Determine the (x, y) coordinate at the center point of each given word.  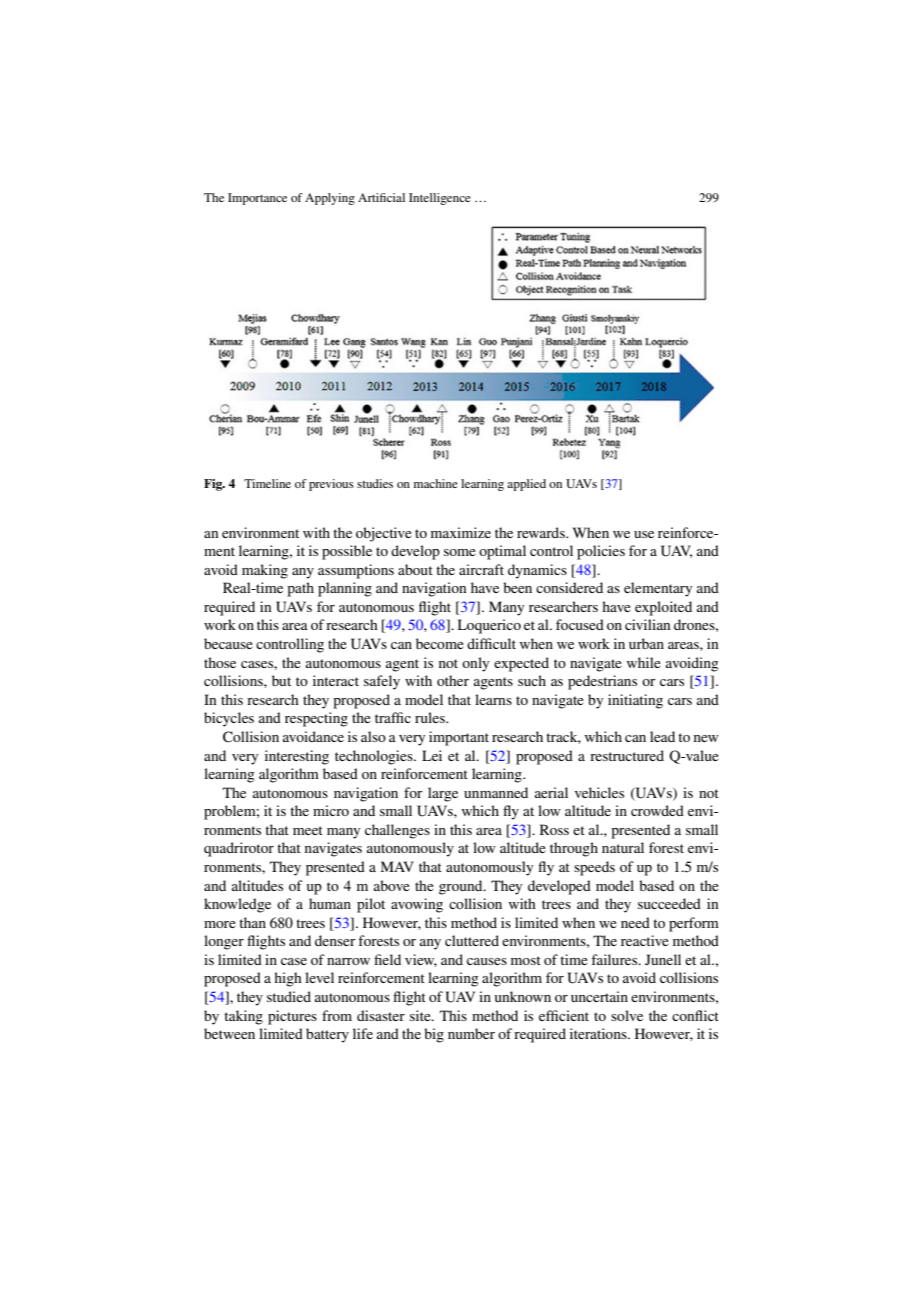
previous (331, 485)
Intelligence (440, 199)
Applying (330, 199)
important (459, 738)
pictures (292, 1017)
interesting (297, 757)
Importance (257, 199)
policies (601, 552)
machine (436, 483)
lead (662, 736)
